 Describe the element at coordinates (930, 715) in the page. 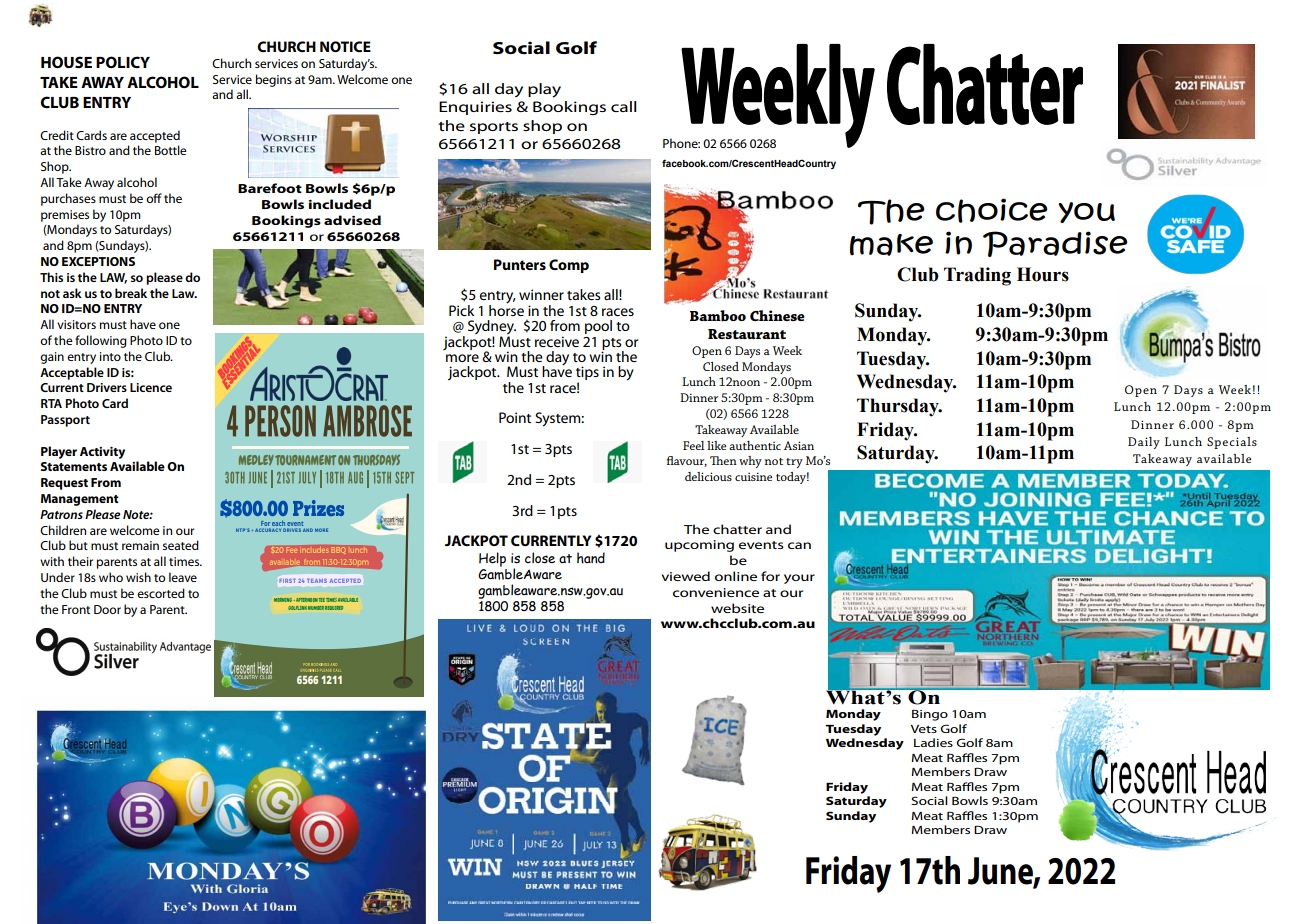

I see `Bingo` at that location.
